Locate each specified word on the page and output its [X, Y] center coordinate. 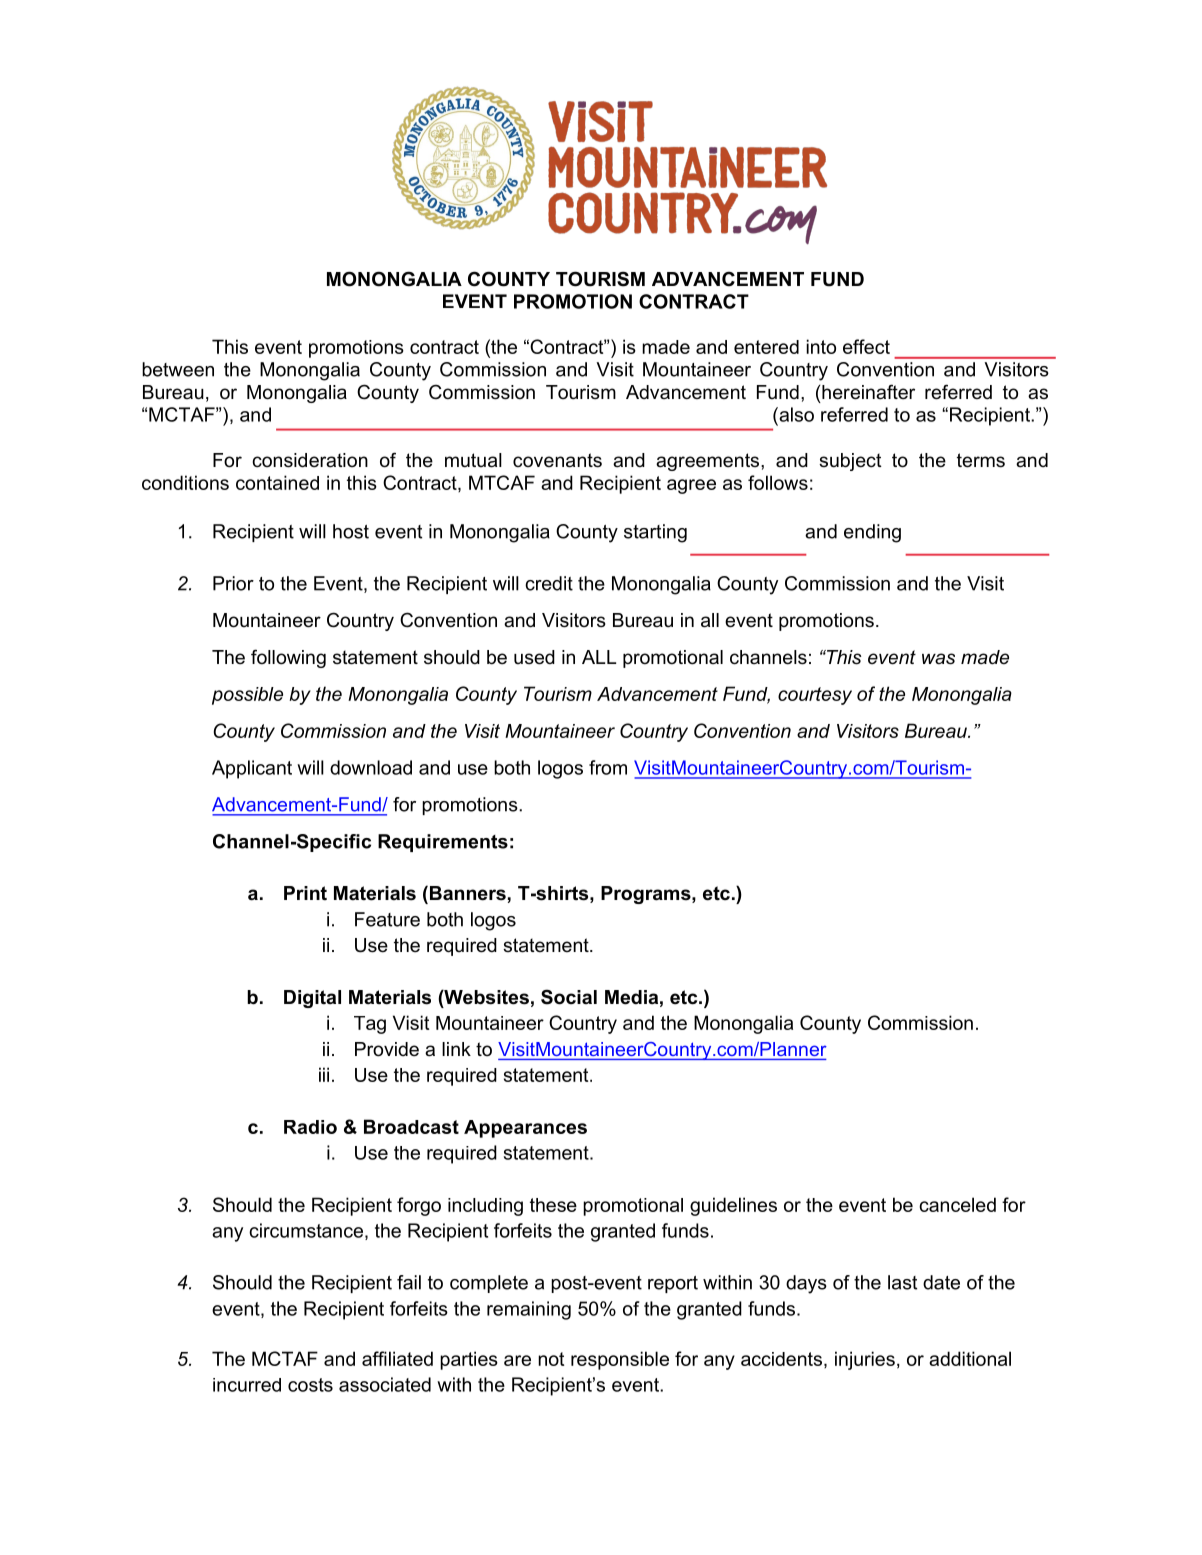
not [551, 1359]
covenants [557, 460]
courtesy [815, 696]
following [288, 658]
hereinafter [868, 392]
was [938, 659]
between [178, 369]
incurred [247, 1385]
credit [549, 583]
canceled [957, 1204]
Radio [310, 1127]
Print [305, 893]
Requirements [443, 843]
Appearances [525, 1129]
